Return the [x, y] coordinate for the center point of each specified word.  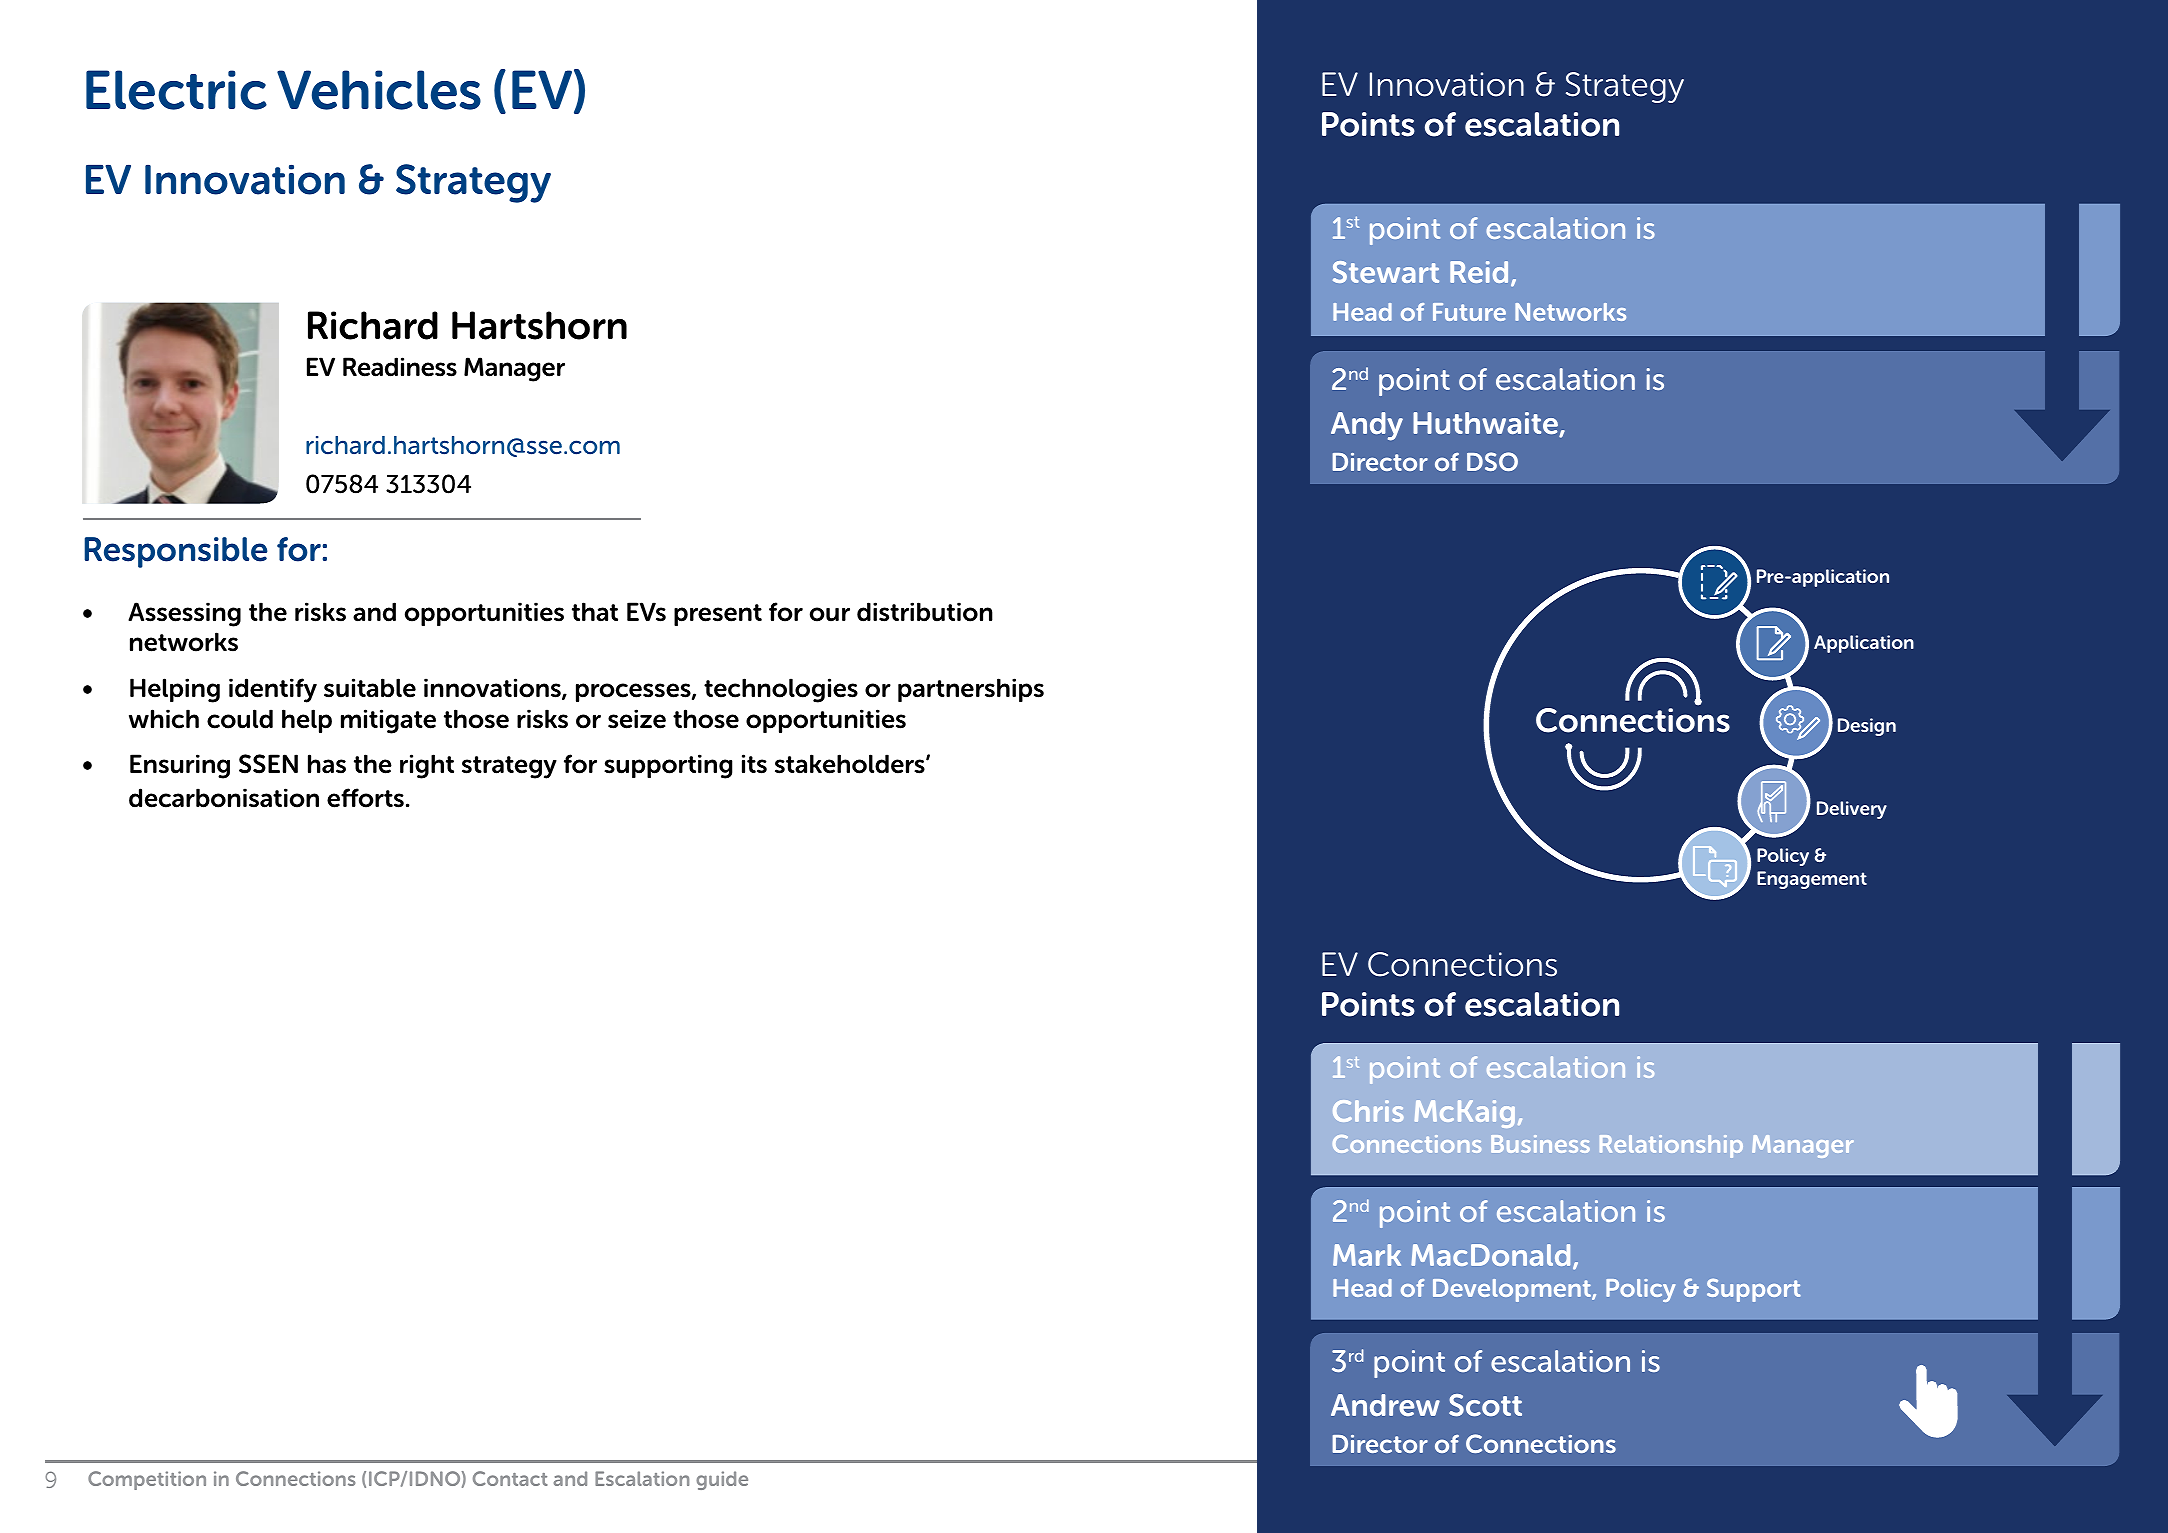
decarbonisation [224, 798]
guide [722, 1480]
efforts [365, 798]
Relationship [1671, 1146]
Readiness [400, 367]
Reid [1479, 272]
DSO [1492, 461]
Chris [1368, 1111]
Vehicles [379, 90]
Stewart [1386, 272]
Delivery [1852, 810]
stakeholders [851, 764]
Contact [510, 1478]
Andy [1367, 426]
